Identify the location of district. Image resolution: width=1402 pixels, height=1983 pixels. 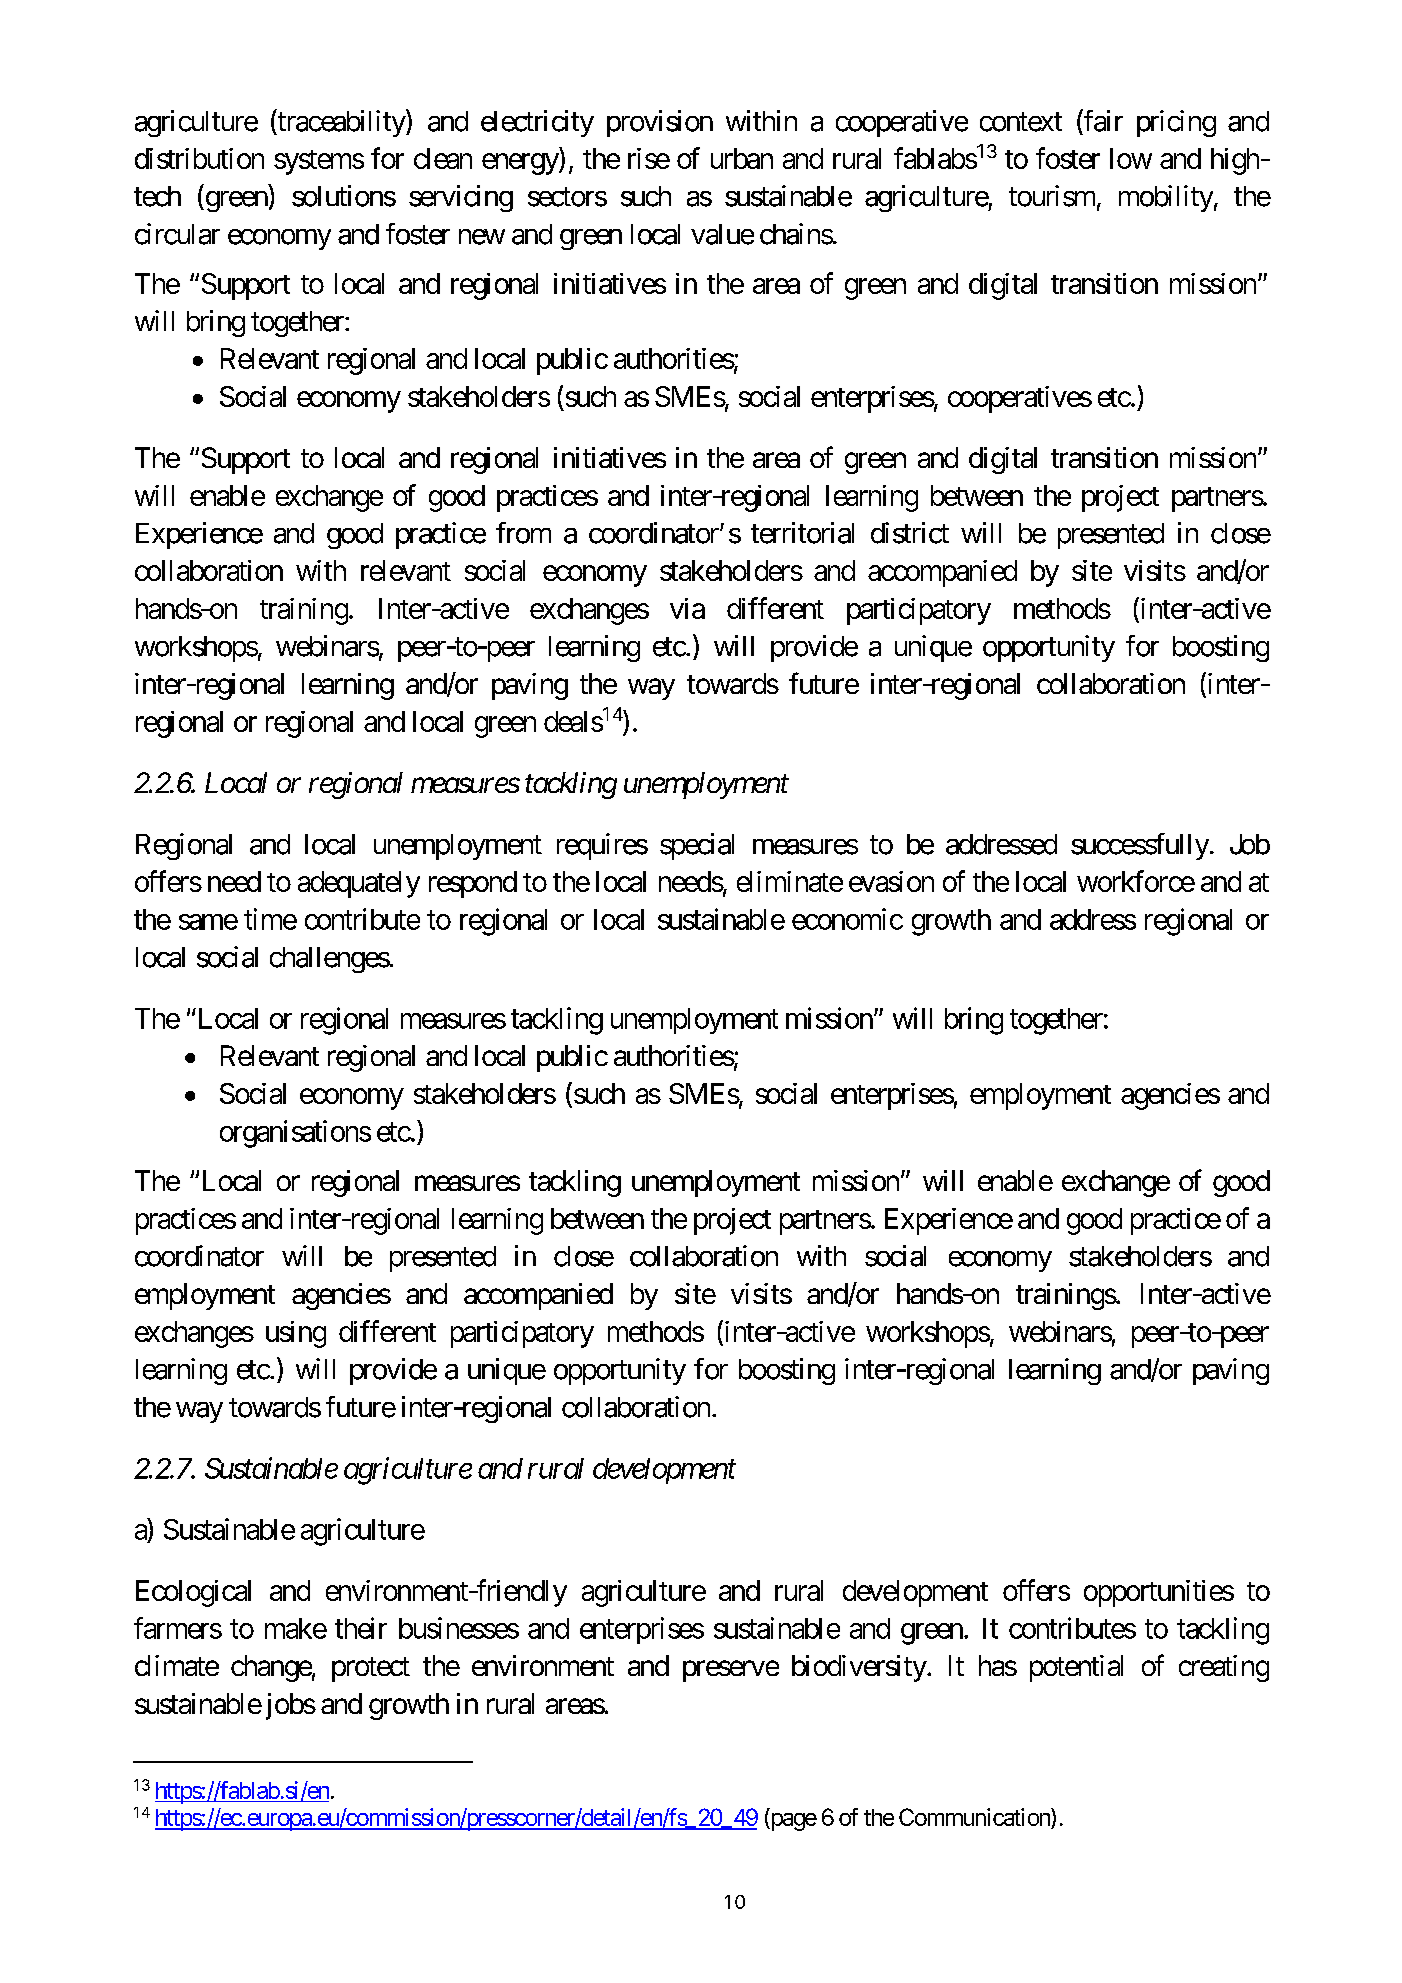
(910, 533).
